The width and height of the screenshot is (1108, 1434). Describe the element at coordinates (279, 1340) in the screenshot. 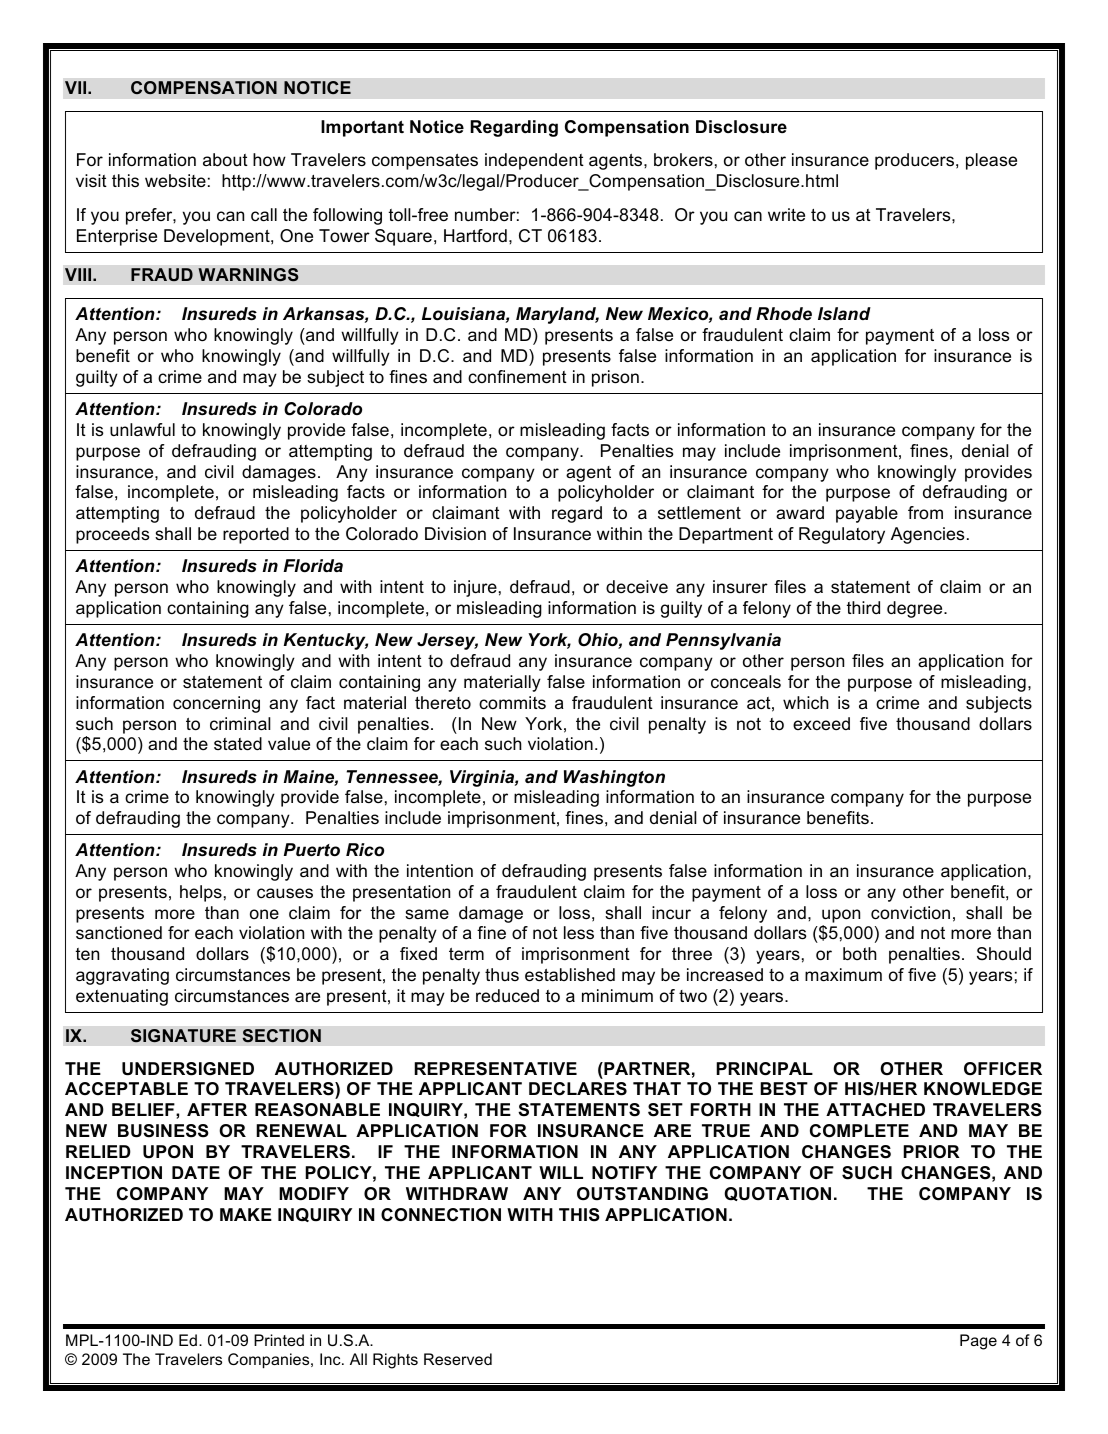

I see `Printed` at that location.
